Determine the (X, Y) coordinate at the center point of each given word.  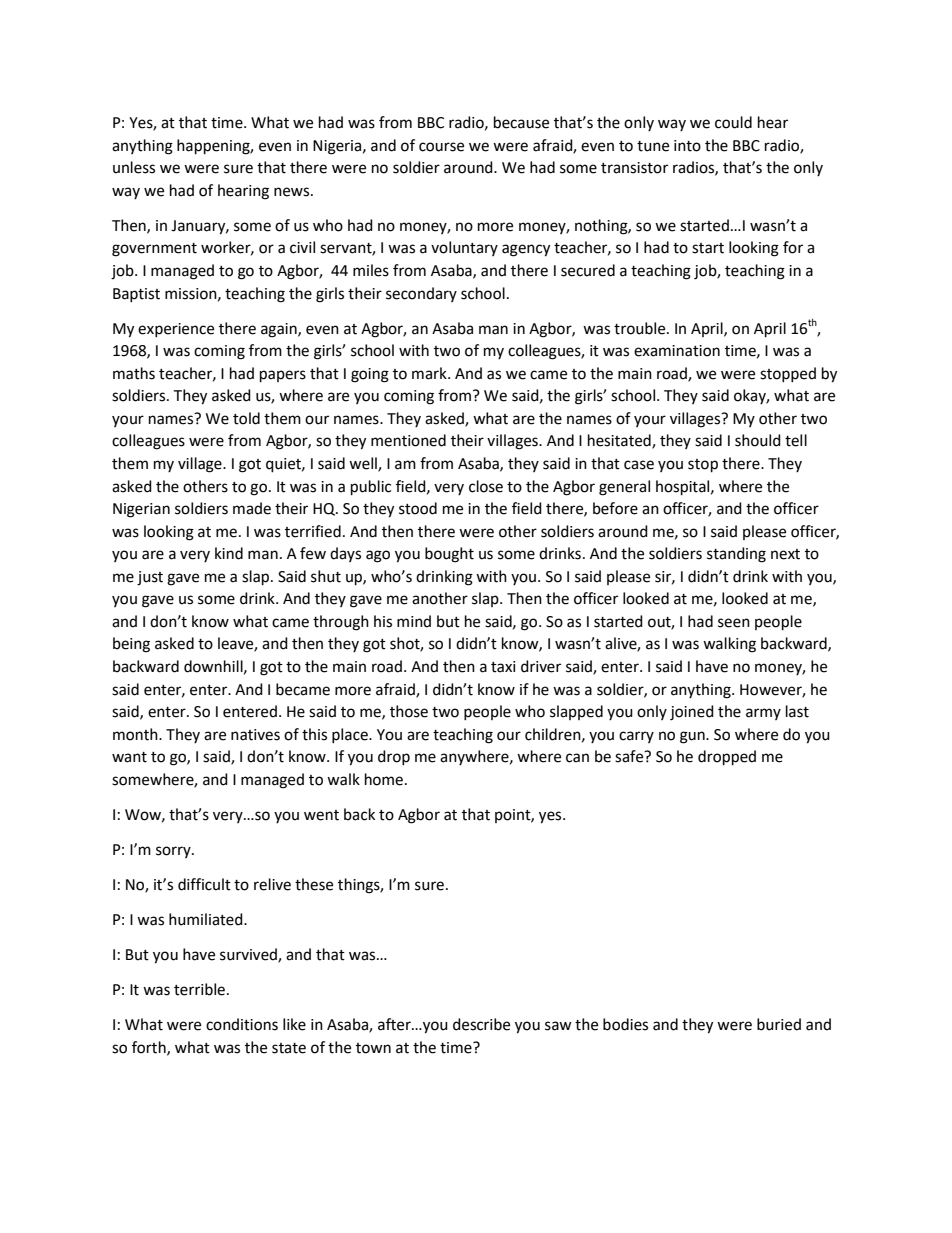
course (441, 147)
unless (134, 167)
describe (481, 1024)
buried (779, 1024)
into (687, 146)
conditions (242, 1024)
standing (736, 555)
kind (229, 553)
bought (449, 555)
